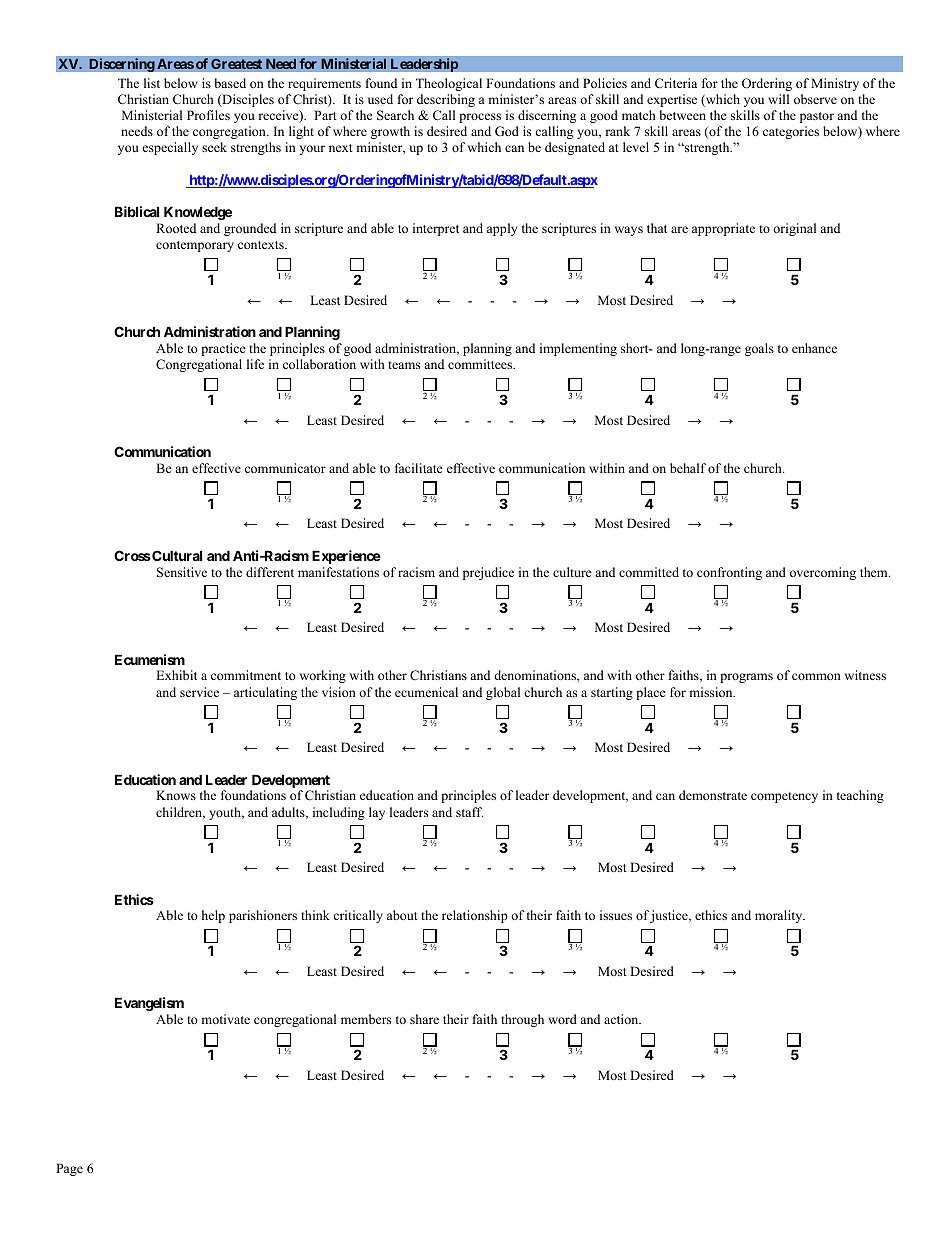 This document has height=1233, width=952. What do you see at coordinates (419, 468) in the document?
I see `facilitate` at bounding box center [419, 468].
